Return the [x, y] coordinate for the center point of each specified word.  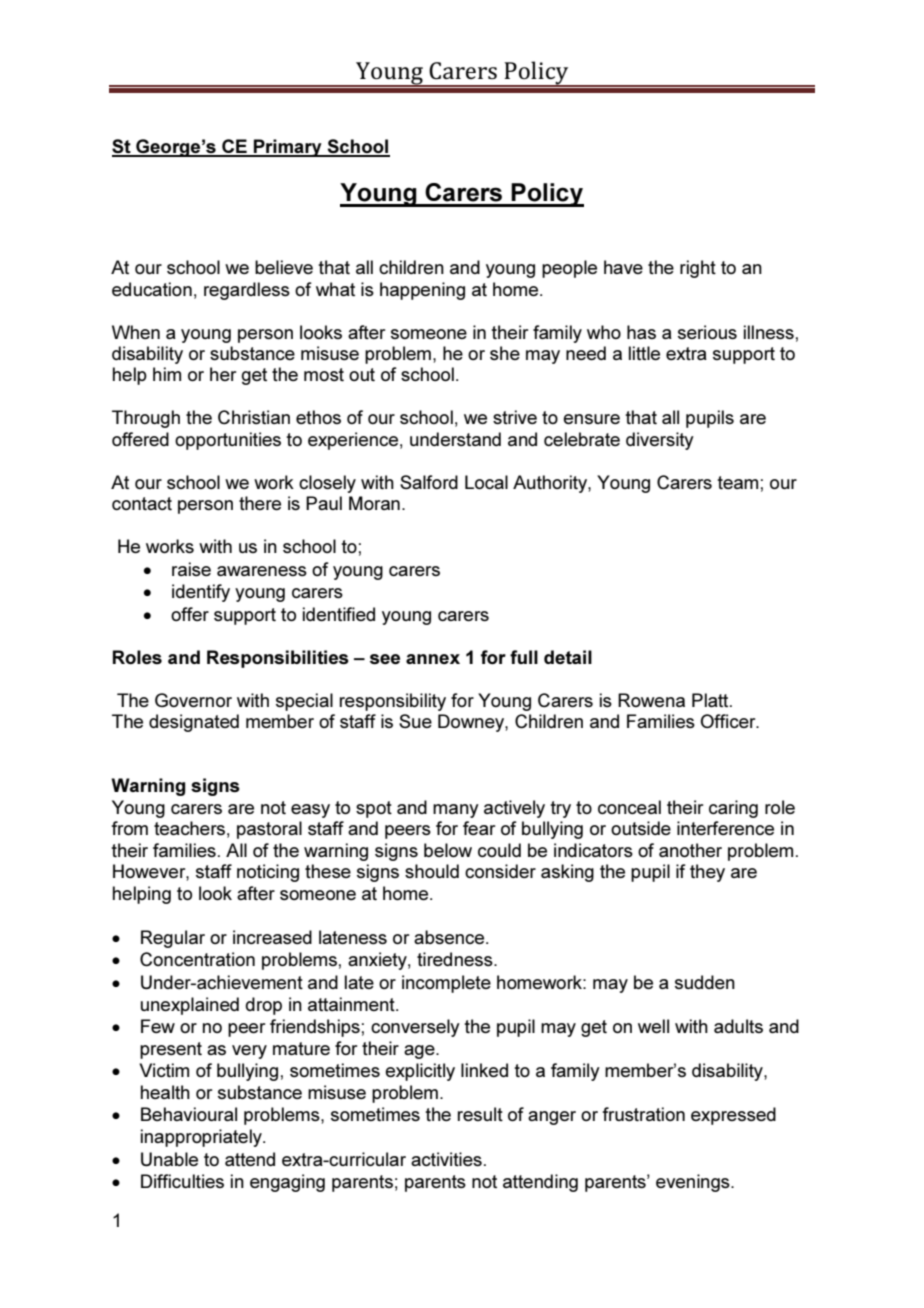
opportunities [228, 441]
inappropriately [202, 1138]
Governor [193, 700]
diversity [660, 441]
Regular [173, 939]
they [707, 873]
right [698, 269]
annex [433, 659]
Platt [711, 700]
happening [422, 291]
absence [450, 937]
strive [515, 417]
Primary [288, 148]
